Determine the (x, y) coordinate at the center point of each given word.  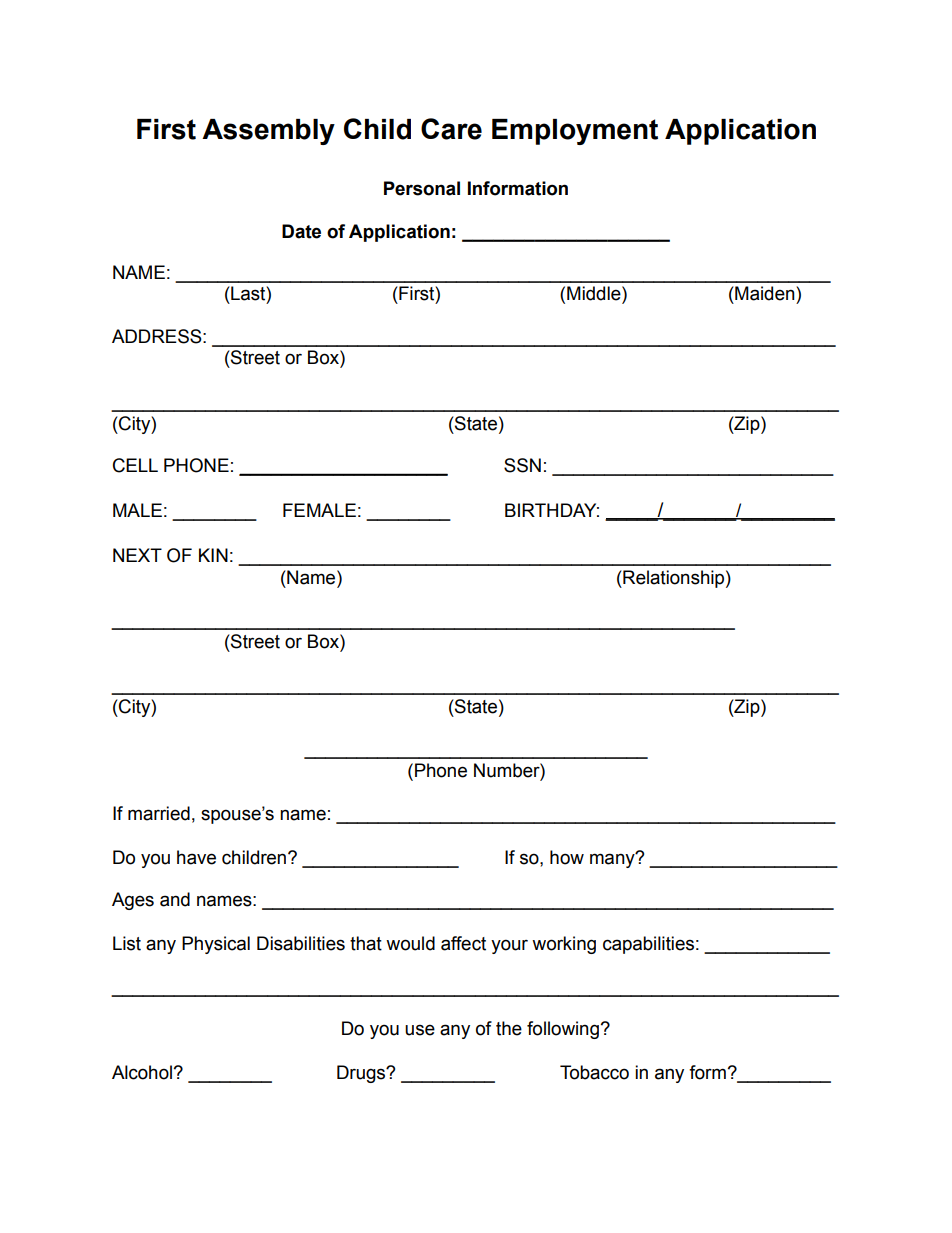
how (567, 857)
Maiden (765, 293)
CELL (135, 465)
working (564, 945)
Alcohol (142, 1072)
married (159, 813)
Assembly (268, 132)
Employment (575, 132)
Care (451, 129)
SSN (522, 465)
